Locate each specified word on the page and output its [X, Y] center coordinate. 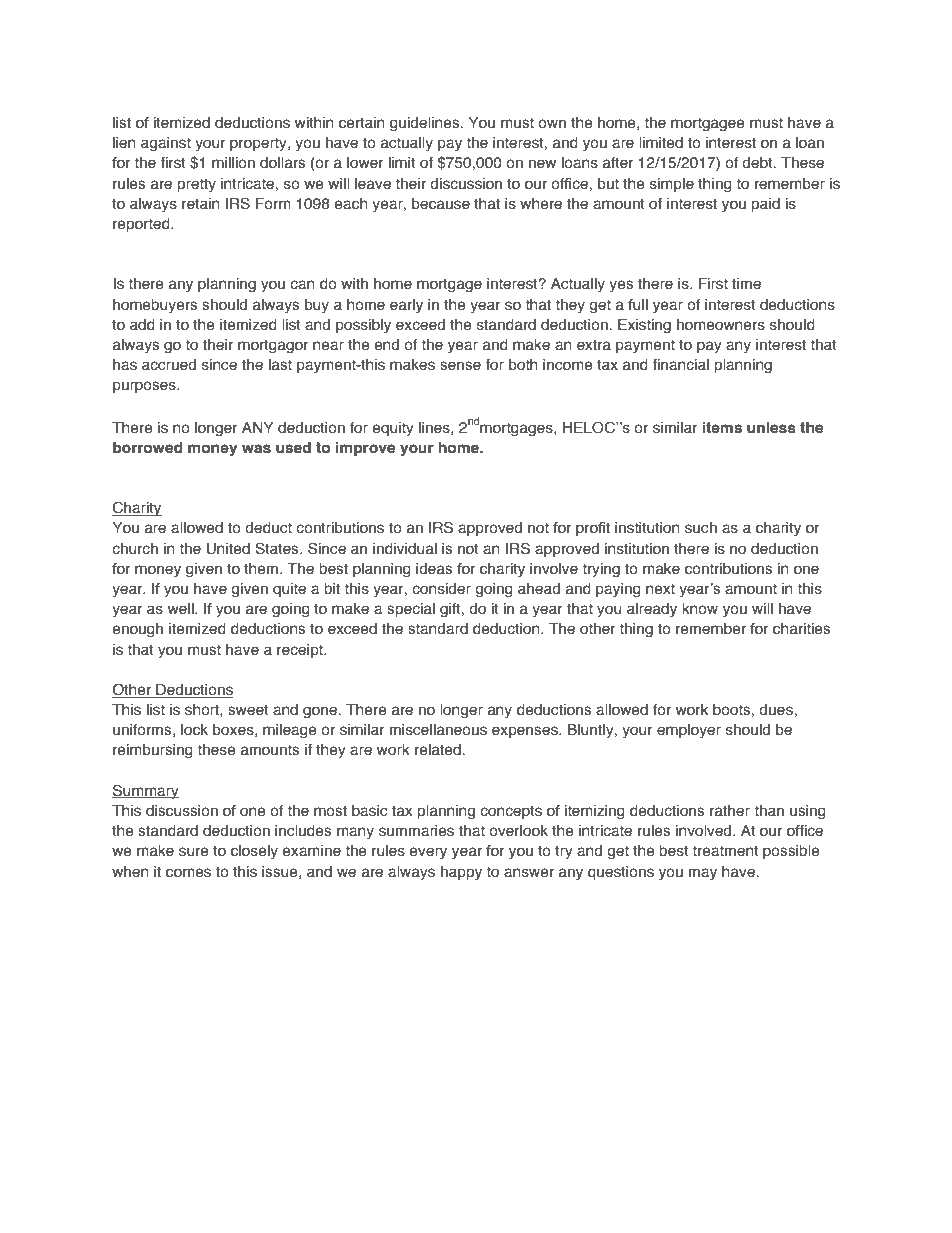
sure [194, 852]
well [182, 609]
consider [441, 589]
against [166, 144]
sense [460, 366]
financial [680, 365]
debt [758, 163]
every [428, 853]
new [542, 164]
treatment [725, 851]
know [700, 609]
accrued [169, 365]
